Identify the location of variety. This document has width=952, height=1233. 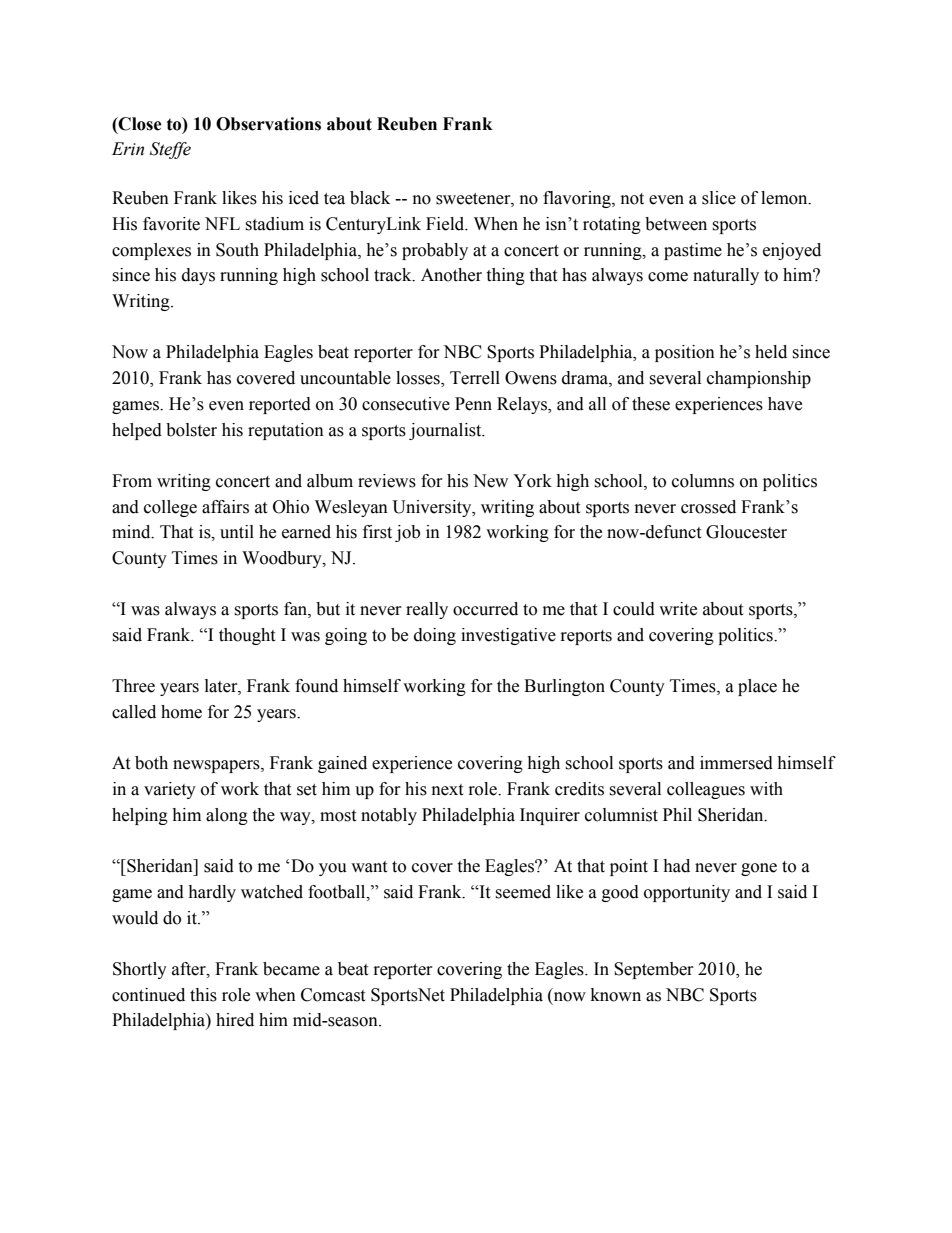
(170, 790).
